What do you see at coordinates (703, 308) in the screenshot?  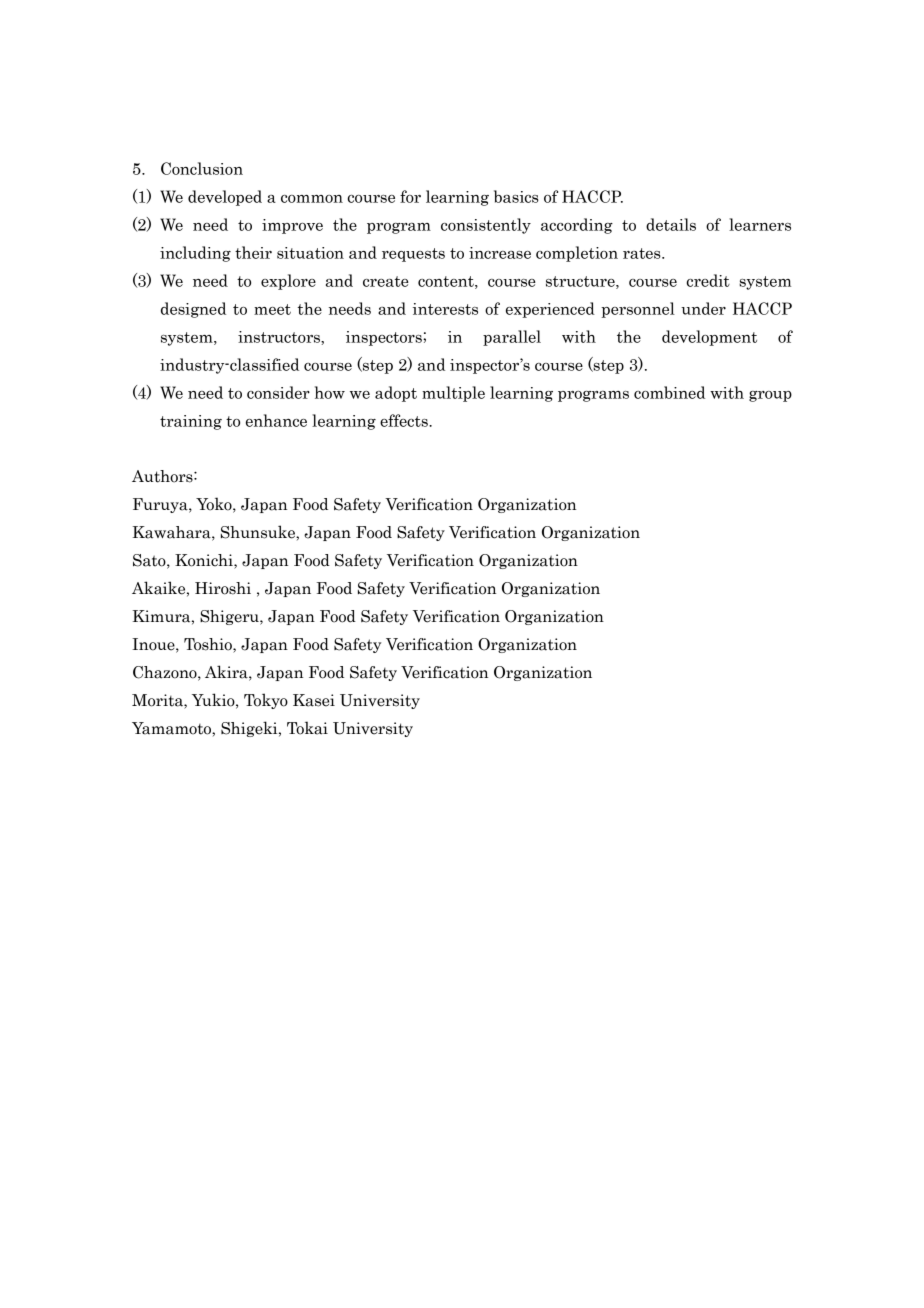 I see `under` at bounding box center [703, 308].
